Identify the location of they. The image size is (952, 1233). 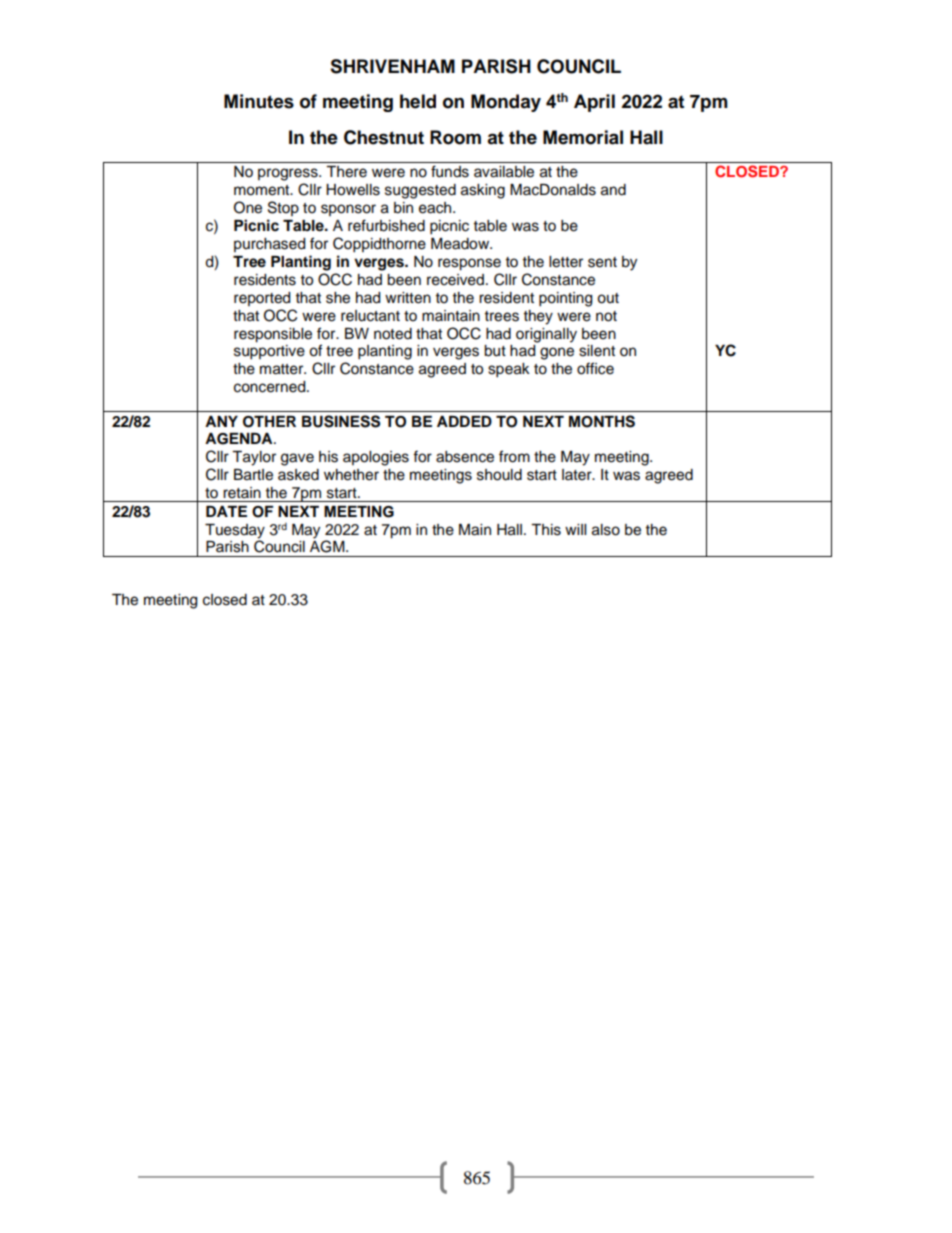
(538, 317).
